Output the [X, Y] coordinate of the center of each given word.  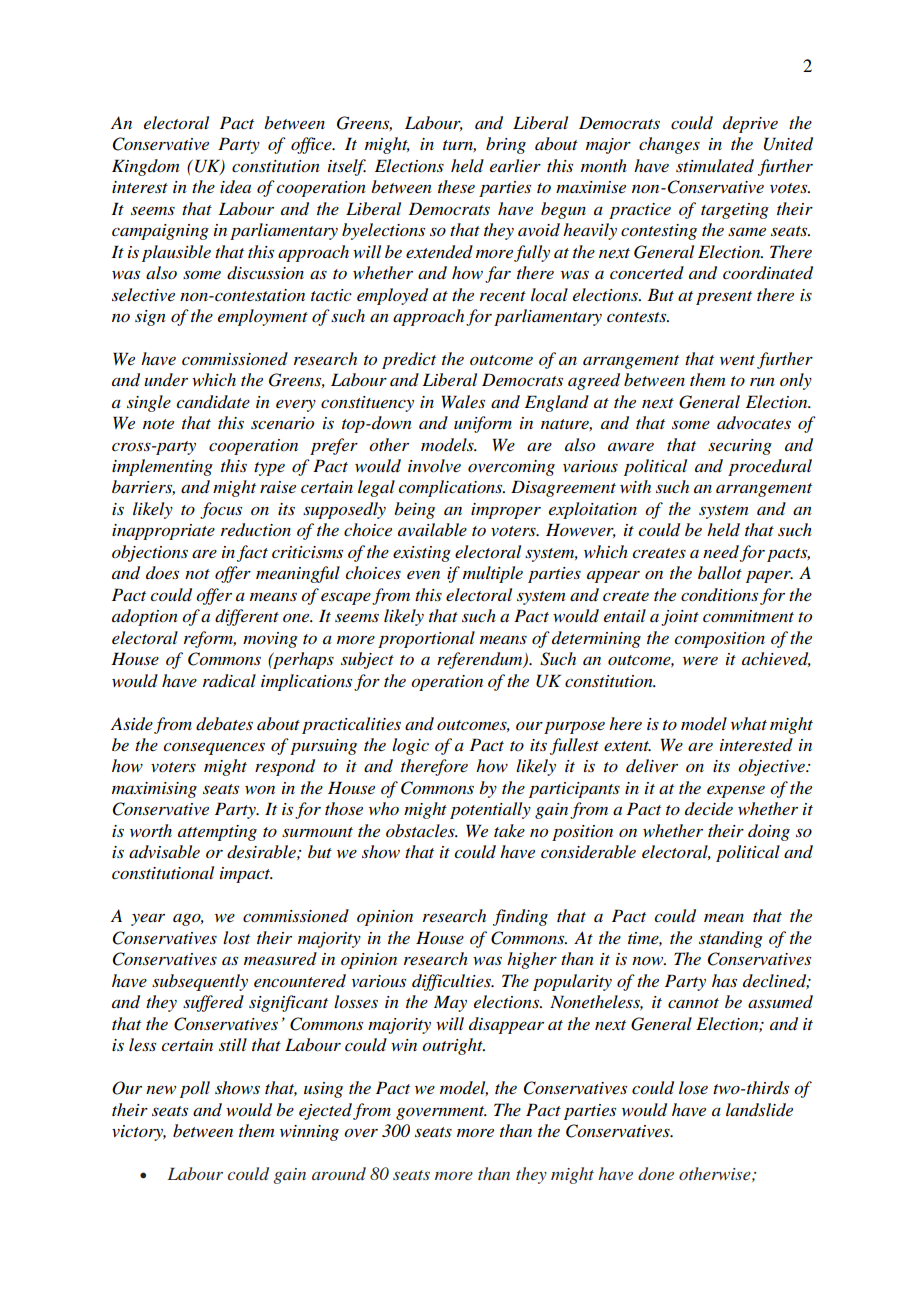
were [700, 661]
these [456, 186]
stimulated [715, 166]
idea [235, 187]
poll [195, 1089]
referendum [481, 660]
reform [210, 639]
